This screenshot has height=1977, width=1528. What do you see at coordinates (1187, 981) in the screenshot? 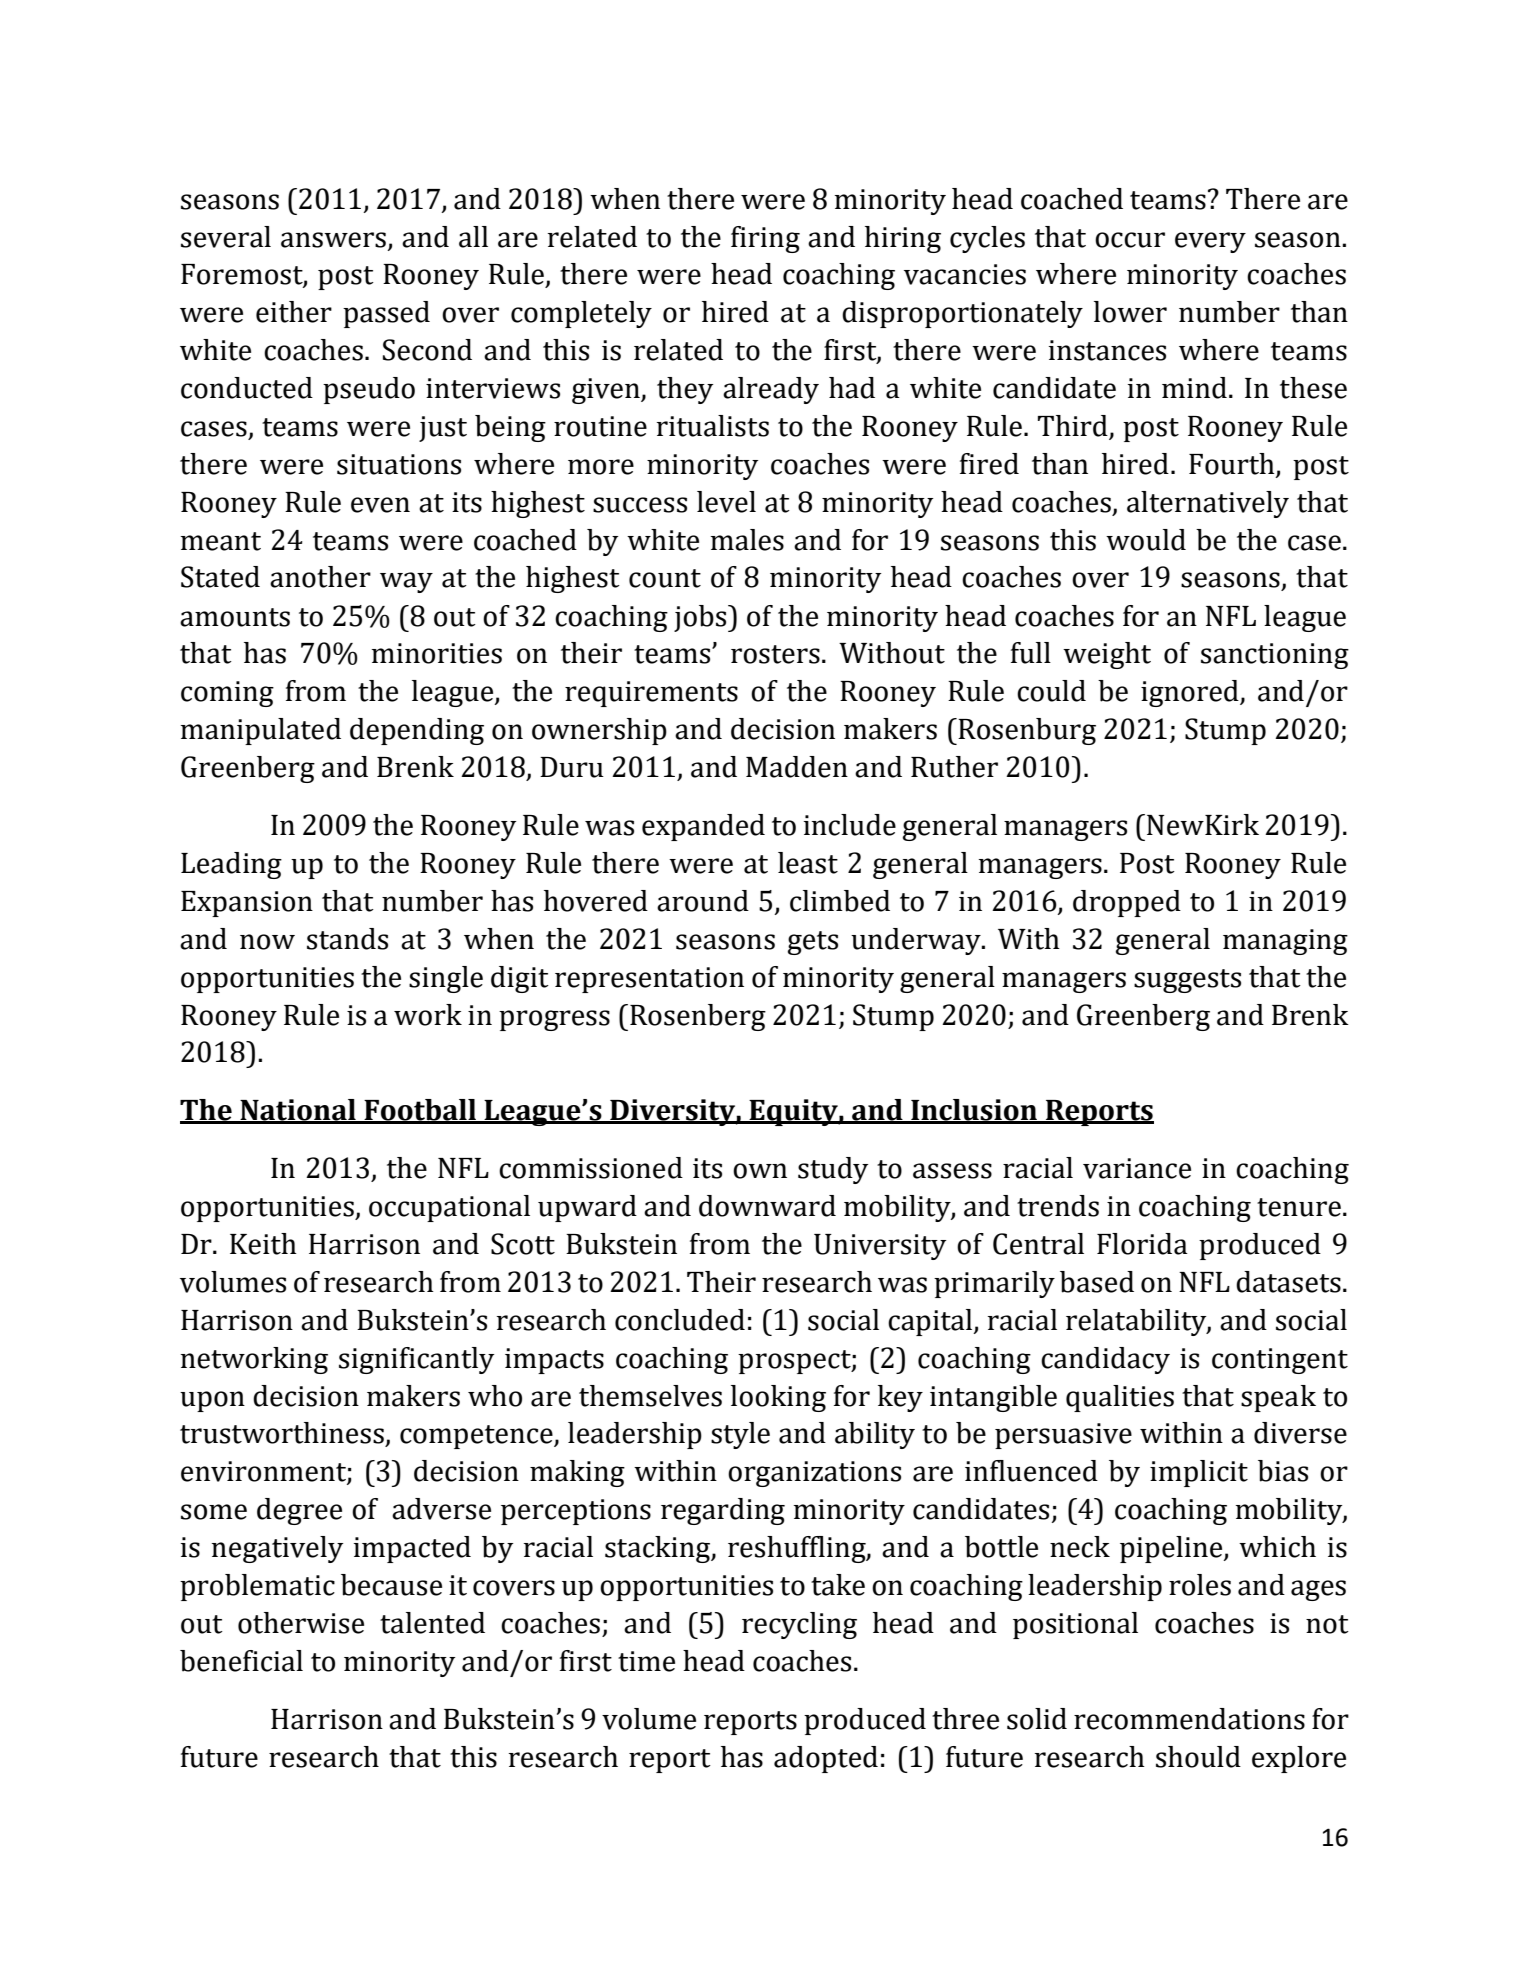
I see `suggests` at bounding box center [1187, 981].
